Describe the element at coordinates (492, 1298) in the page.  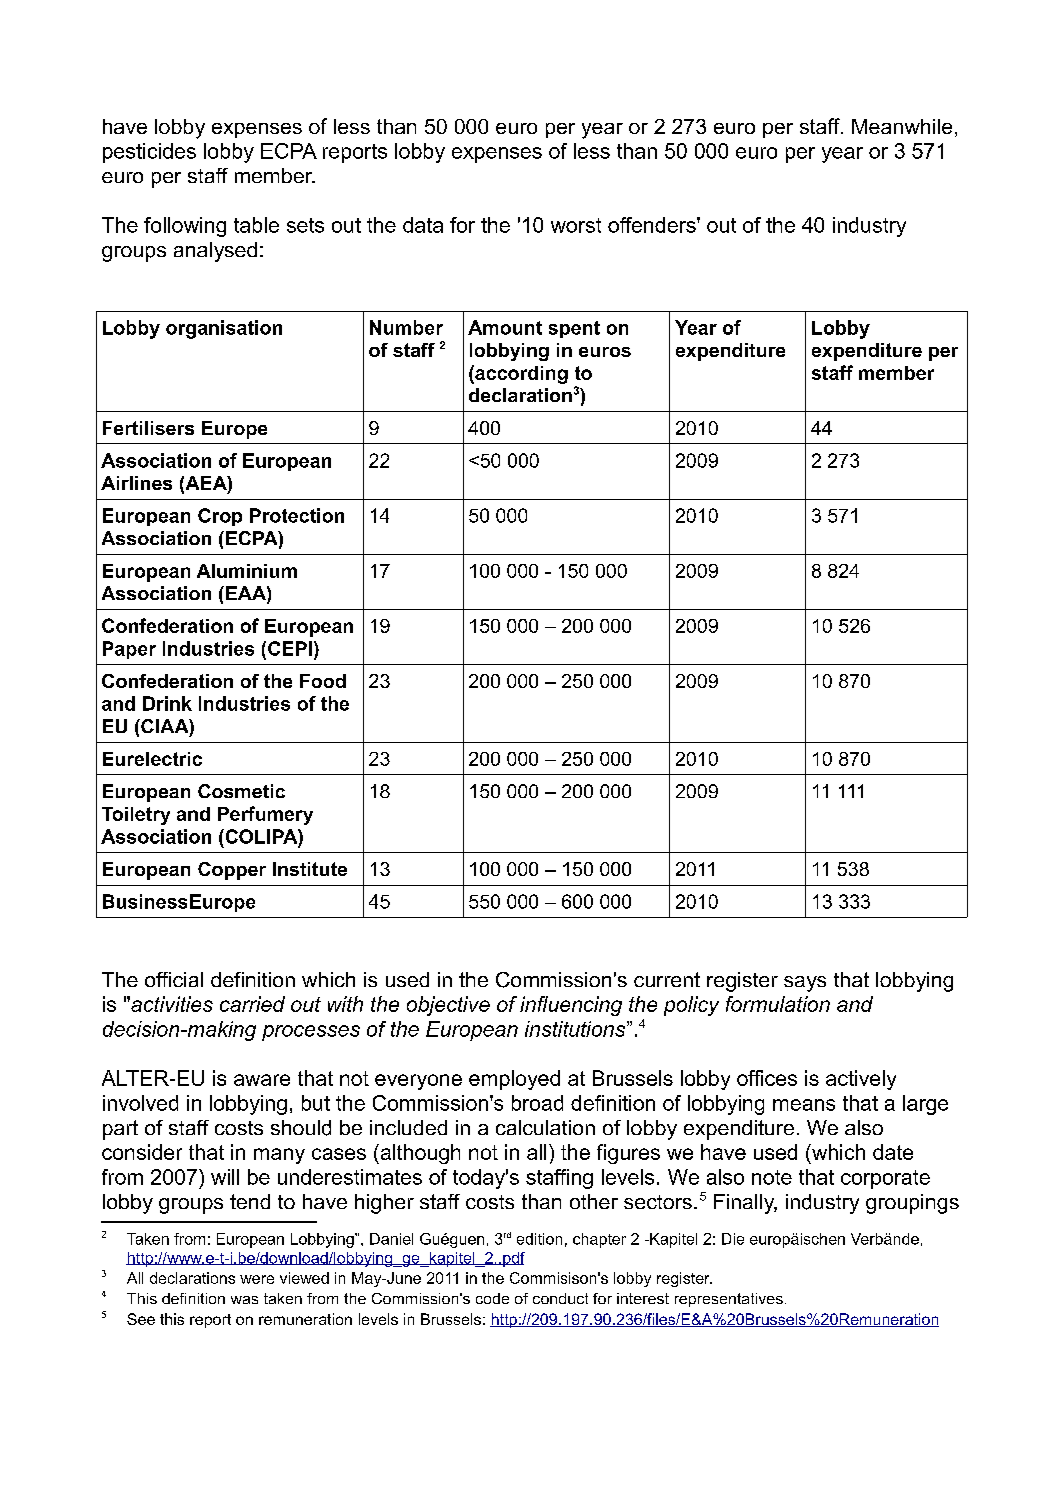
I see `code` at that location.
